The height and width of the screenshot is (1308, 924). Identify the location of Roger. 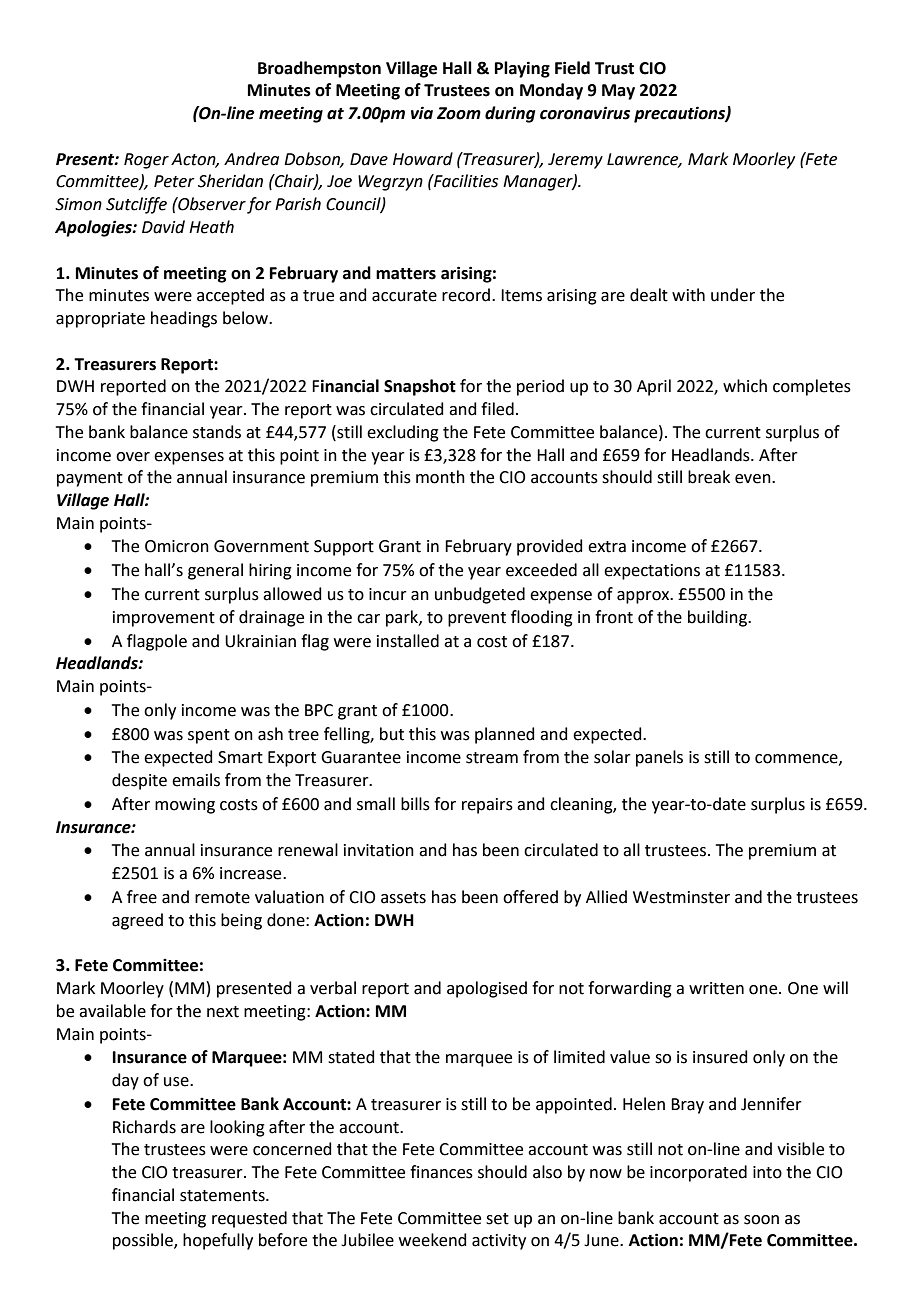
(146, 161).
